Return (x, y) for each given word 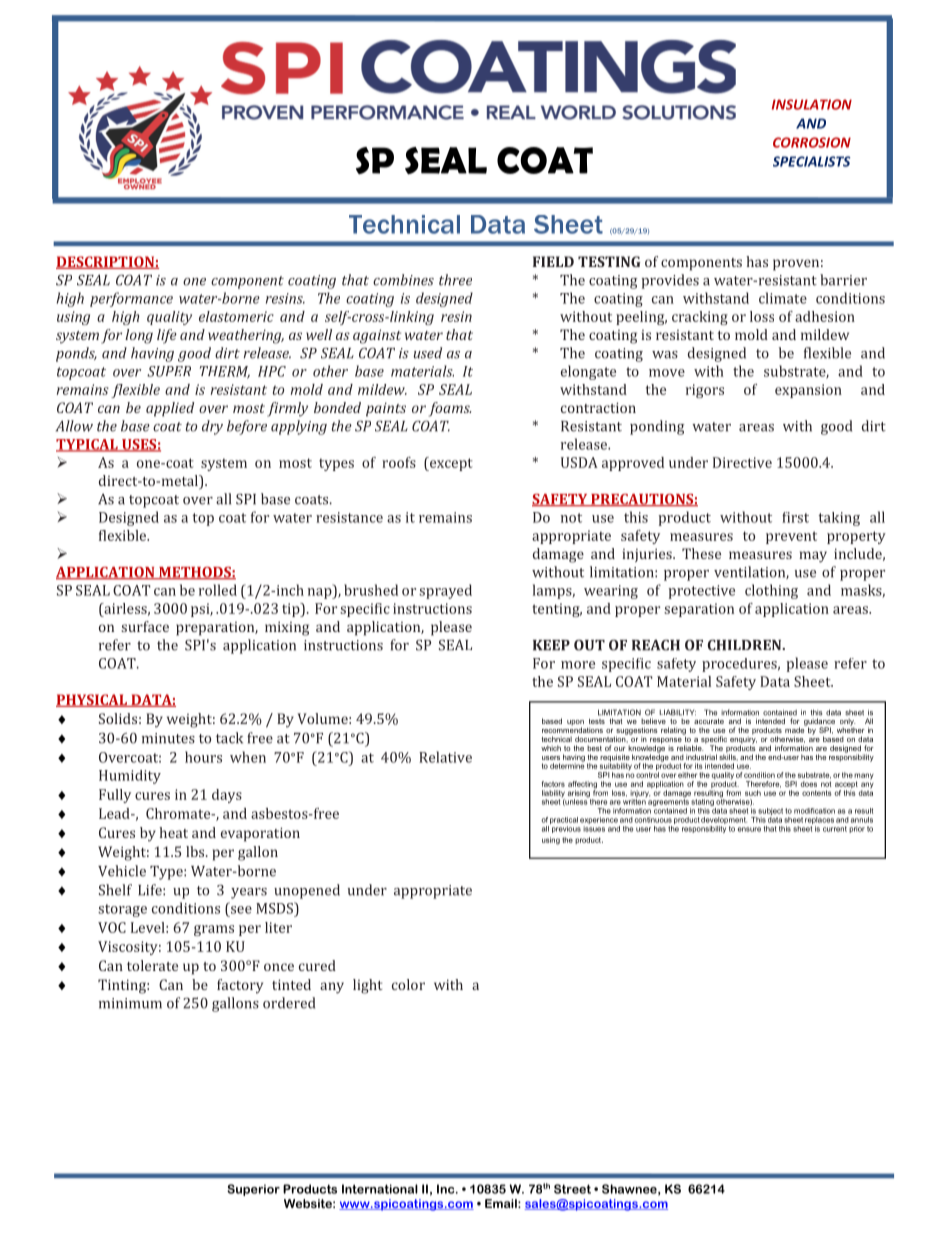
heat (173, 832)
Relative (445, 757)
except (450, 464)
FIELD (553, 261)
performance (131, 299)
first (795, 517)
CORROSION (812, 142)
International (380, 1189)
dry (212, 427)
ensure (749, 829)
